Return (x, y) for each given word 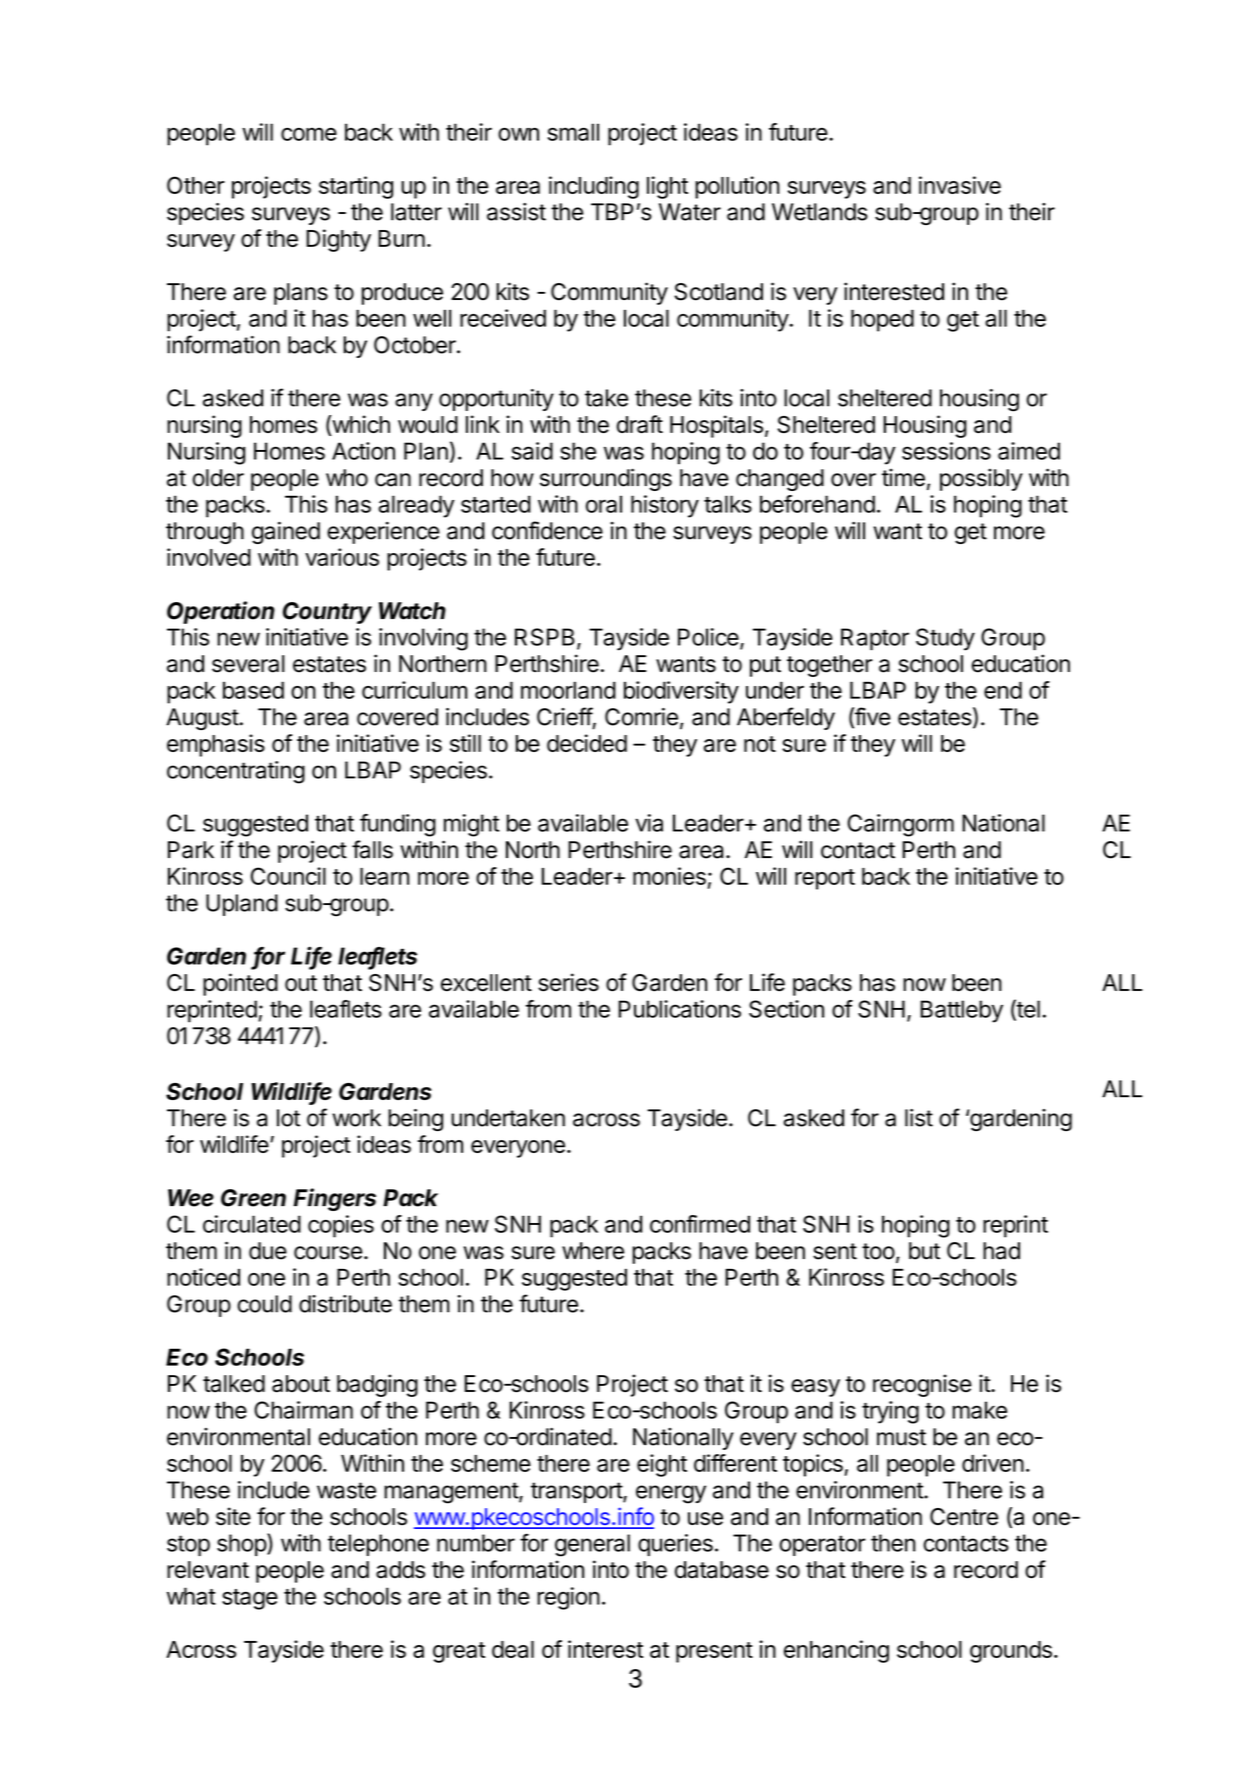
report (825, 879)
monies (669, 876)
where (593, 1251)
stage (250, 1599)
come (309, 134)
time (903, 478)
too (878, 1251)
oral (604, 504)
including (594, 187)
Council (288, 876)
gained (286, 533)
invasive (960, 185)
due (268, 1251)
